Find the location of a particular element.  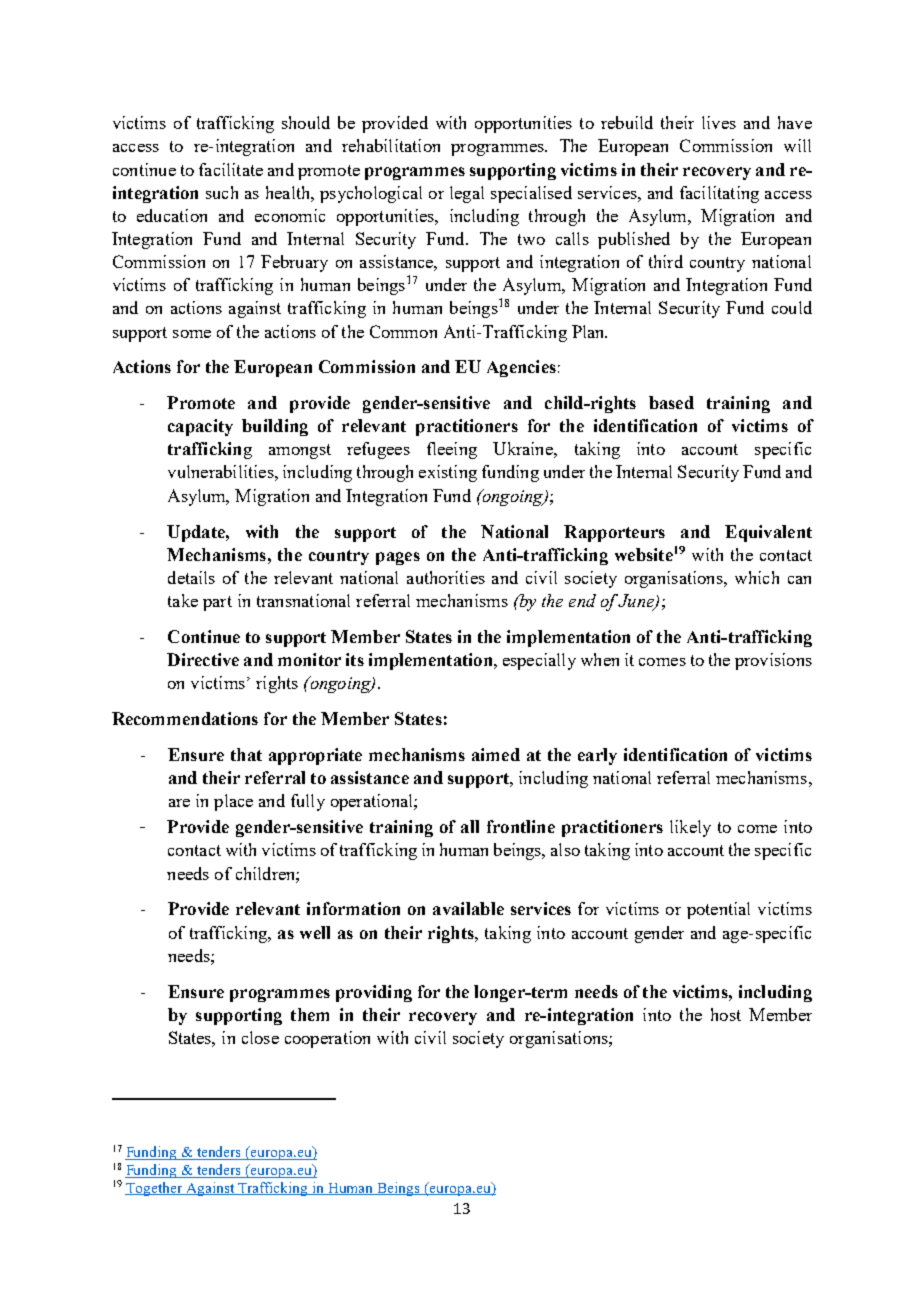

Together is located at coordinates (154, 1189).
